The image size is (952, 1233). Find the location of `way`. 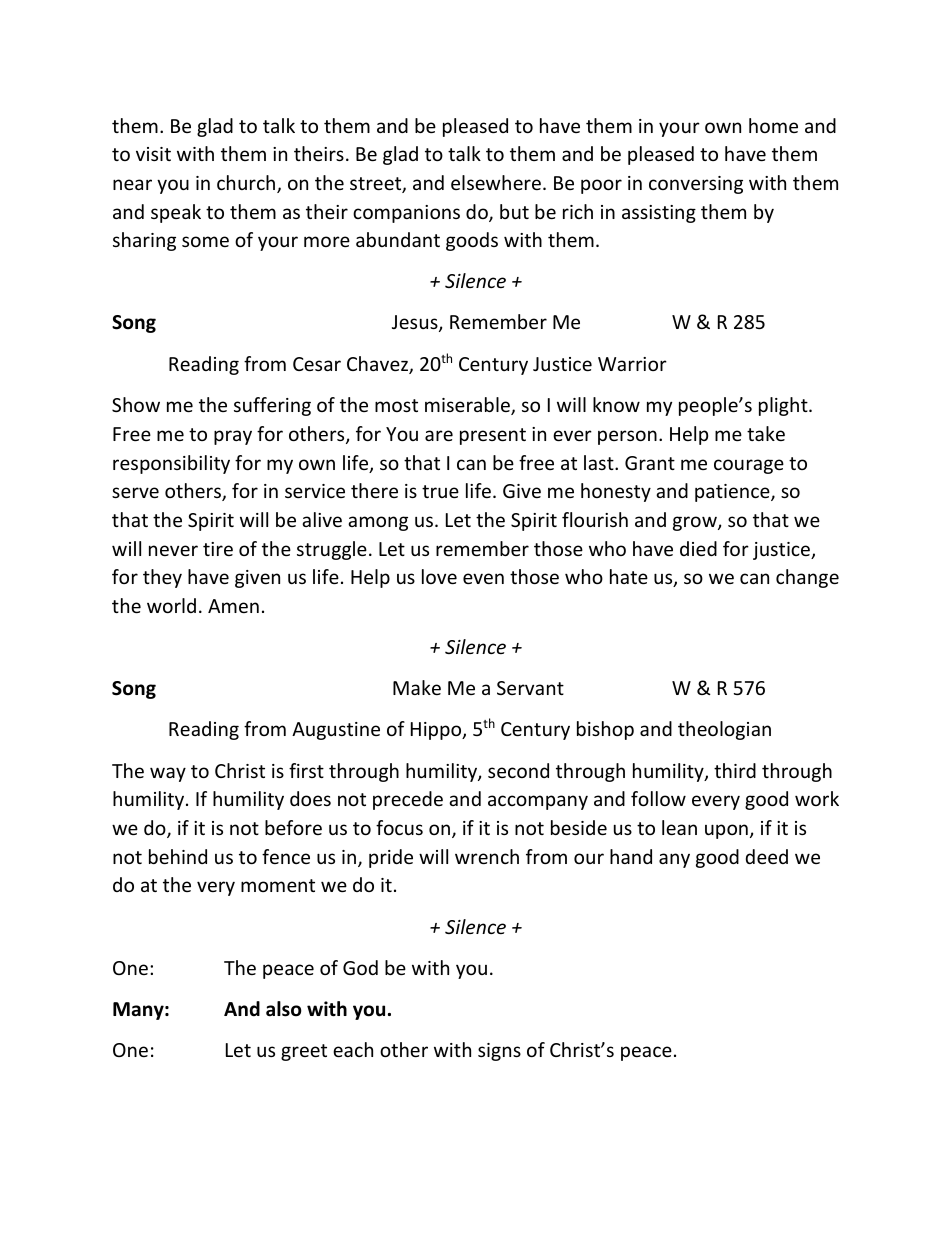

way is located at coordinates (168, 774).
